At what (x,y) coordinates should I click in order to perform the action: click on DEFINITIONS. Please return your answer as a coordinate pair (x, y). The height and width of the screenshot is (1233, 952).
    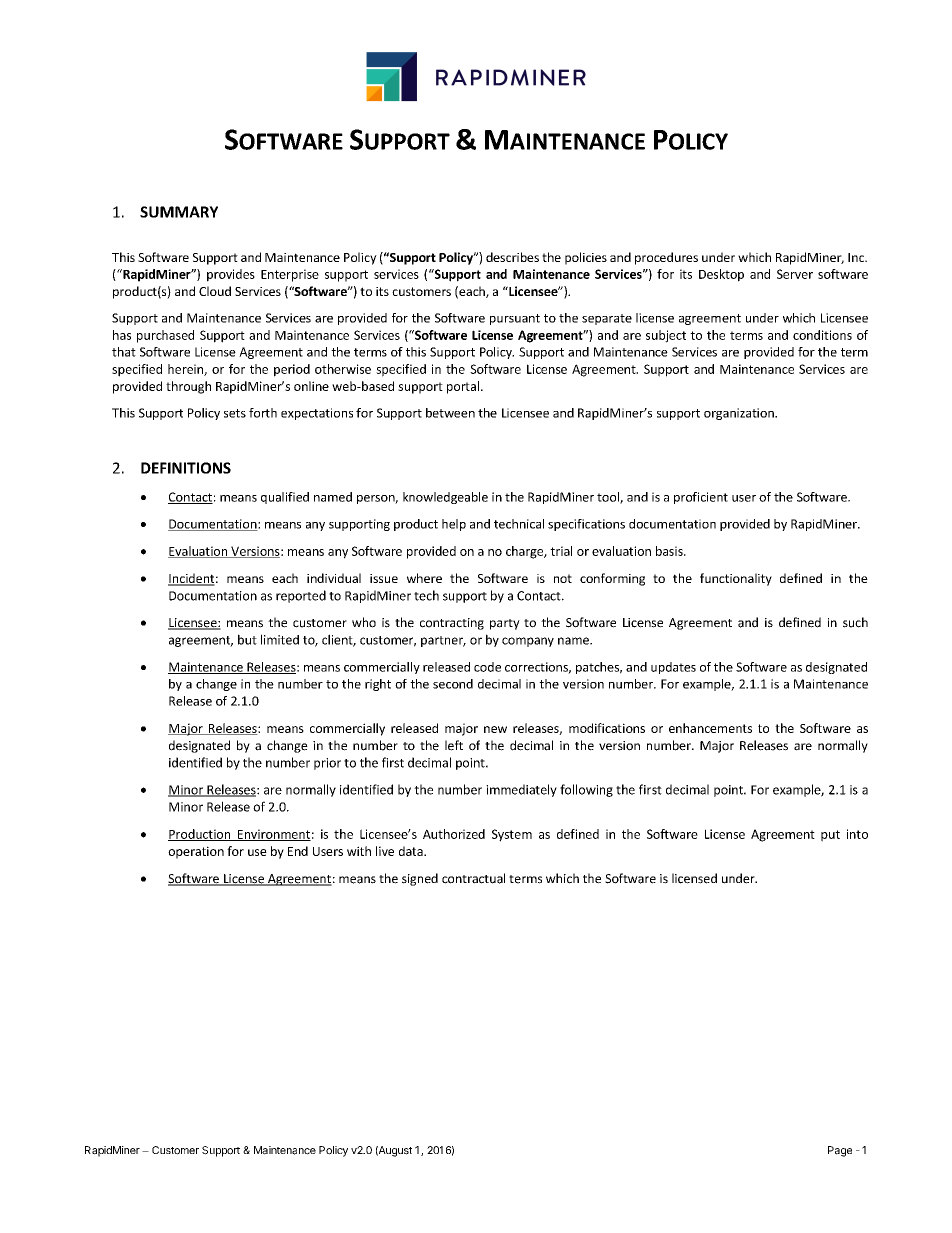
    Looking at the image, I should click on (186, 468).
